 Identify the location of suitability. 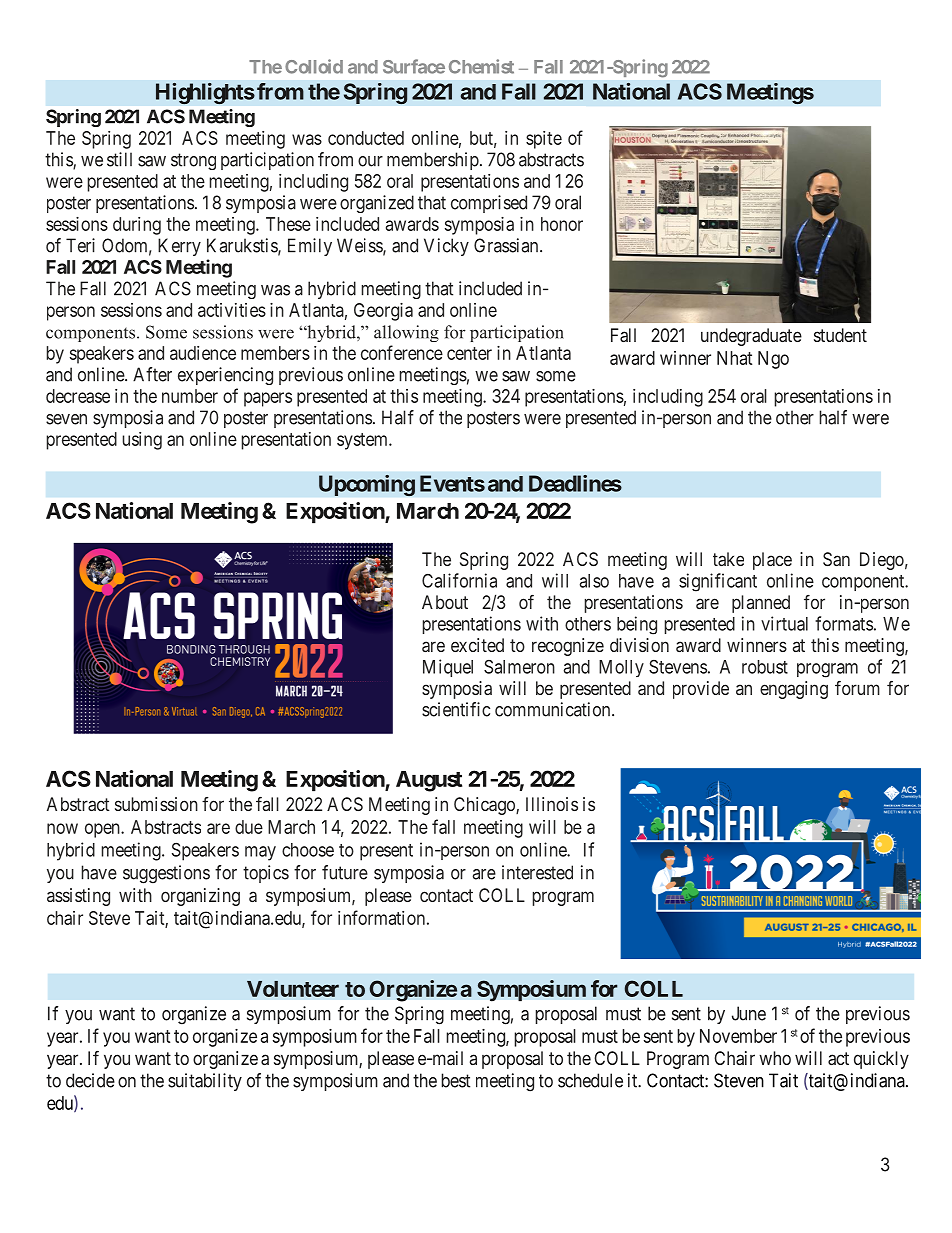
(205, 1082).
